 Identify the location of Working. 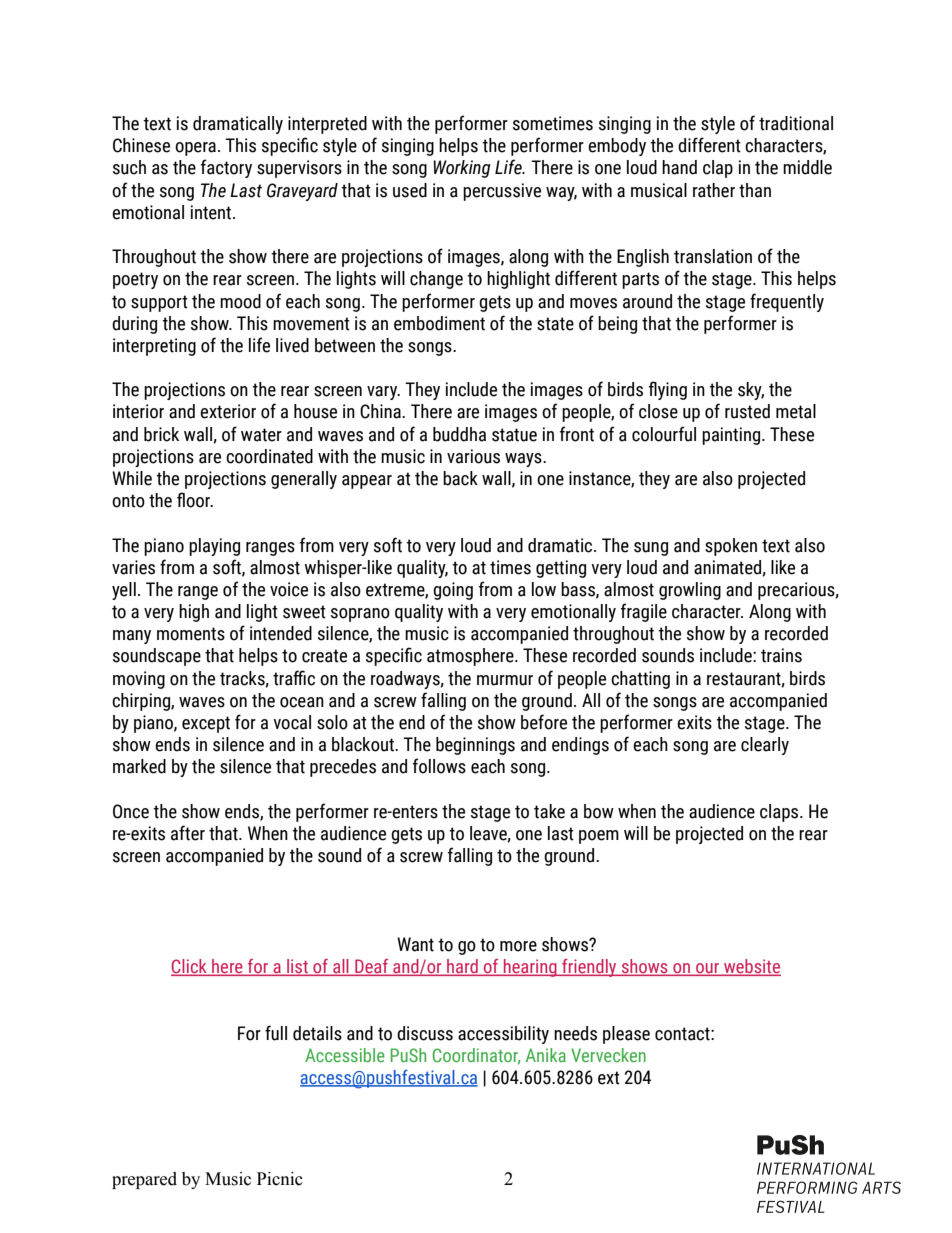
(462, 169).
